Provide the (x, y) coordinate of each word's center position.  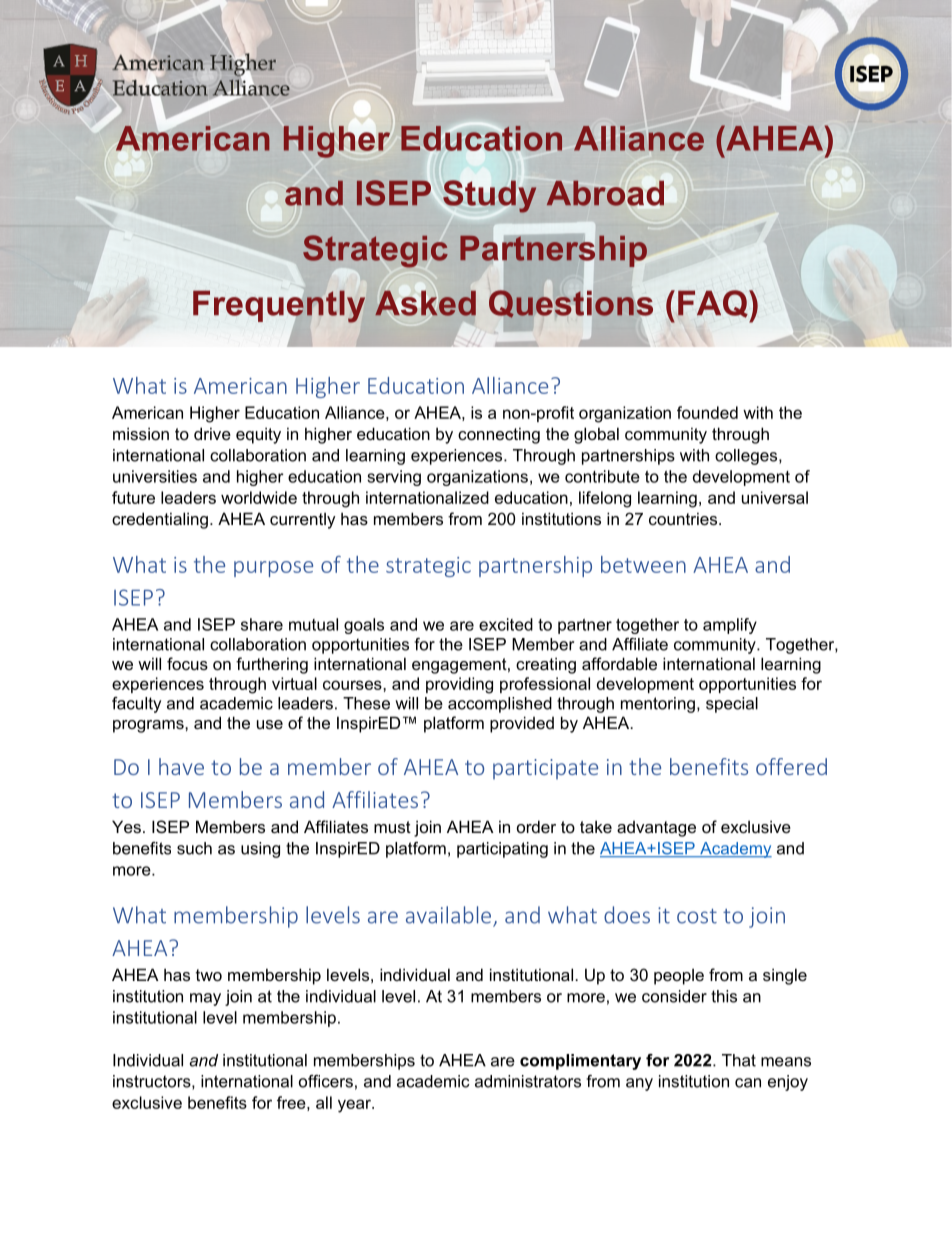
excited (506, 624)
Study (490, 196)
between (643, 564)
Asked (425, 302)
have (181, 766)
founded (707, 412)
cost (697, 916)
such (194, 848)
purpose (273, 569)
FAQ (714, 304)
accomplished (500, 705)
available (450, 916)
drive (212, 433)
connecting (499, 435)
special (732, 705)
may (205, 999)
